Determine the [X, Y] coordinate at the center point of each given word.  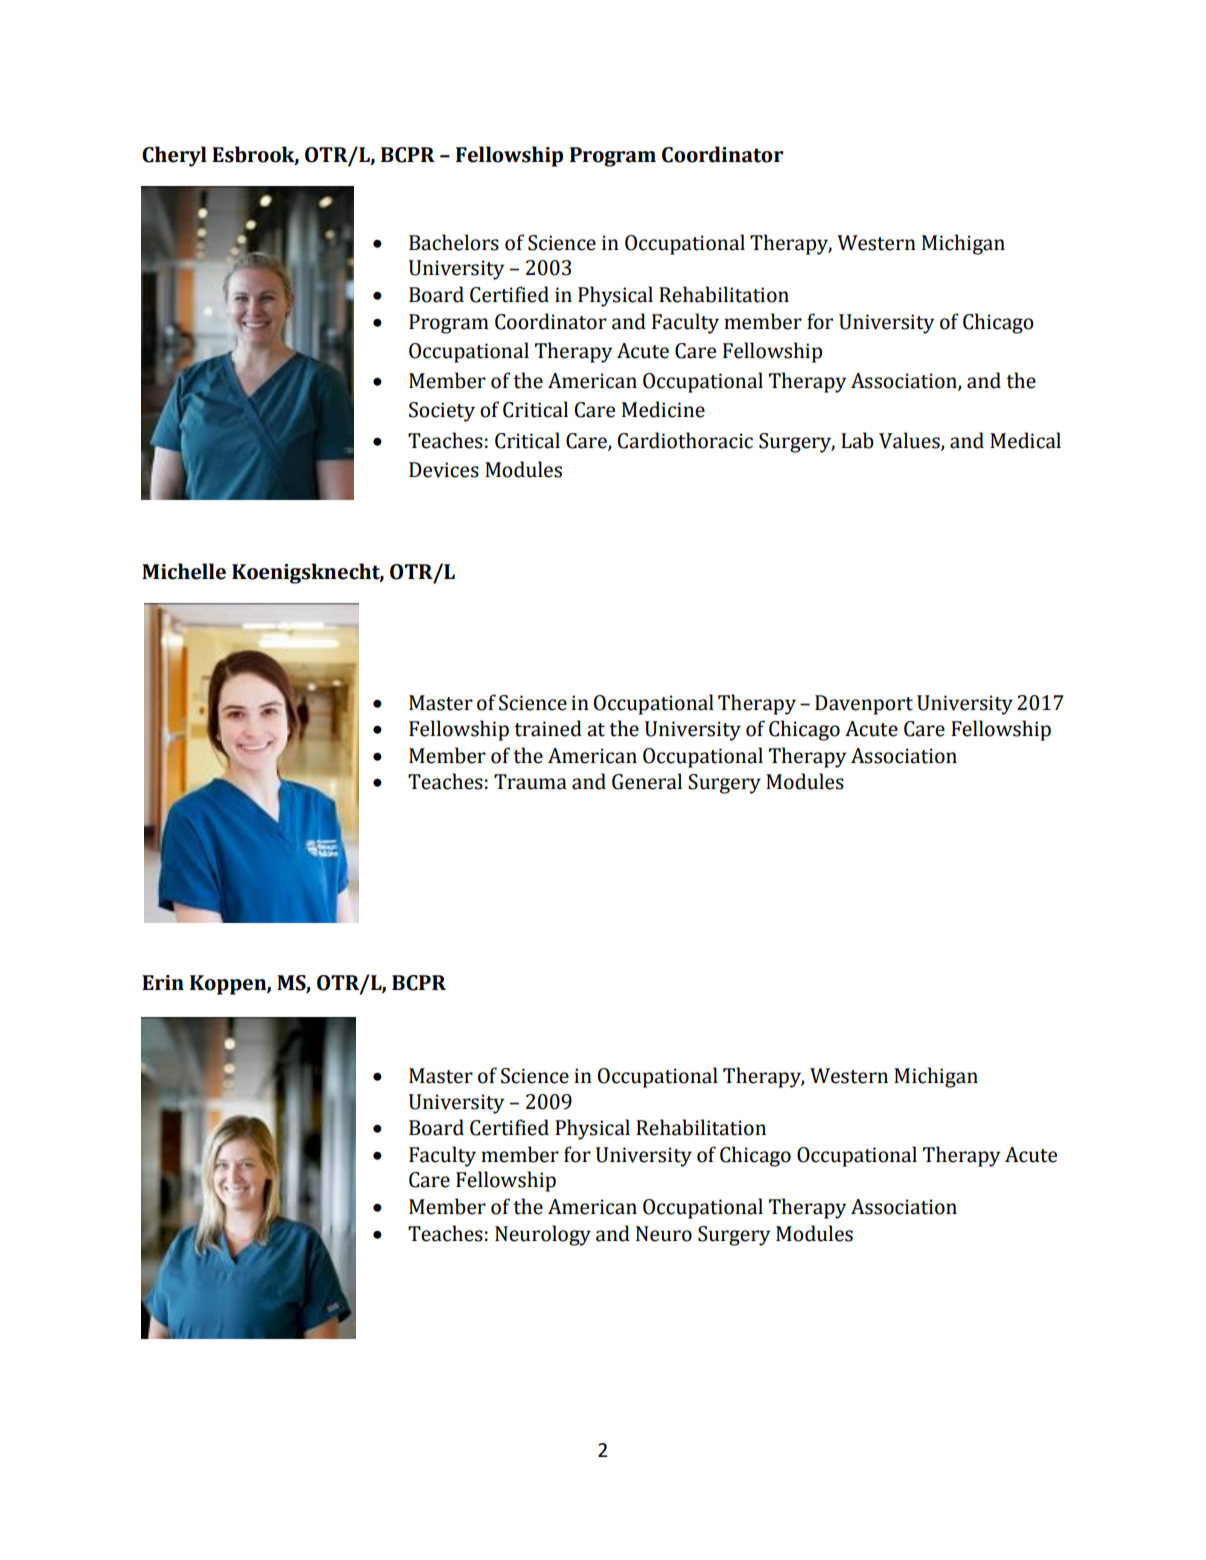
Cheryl [174, 156]
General [647, 781]
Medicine [663, 409]
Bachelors [454, 242]
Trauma [530, 782]
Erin [163, 982]
